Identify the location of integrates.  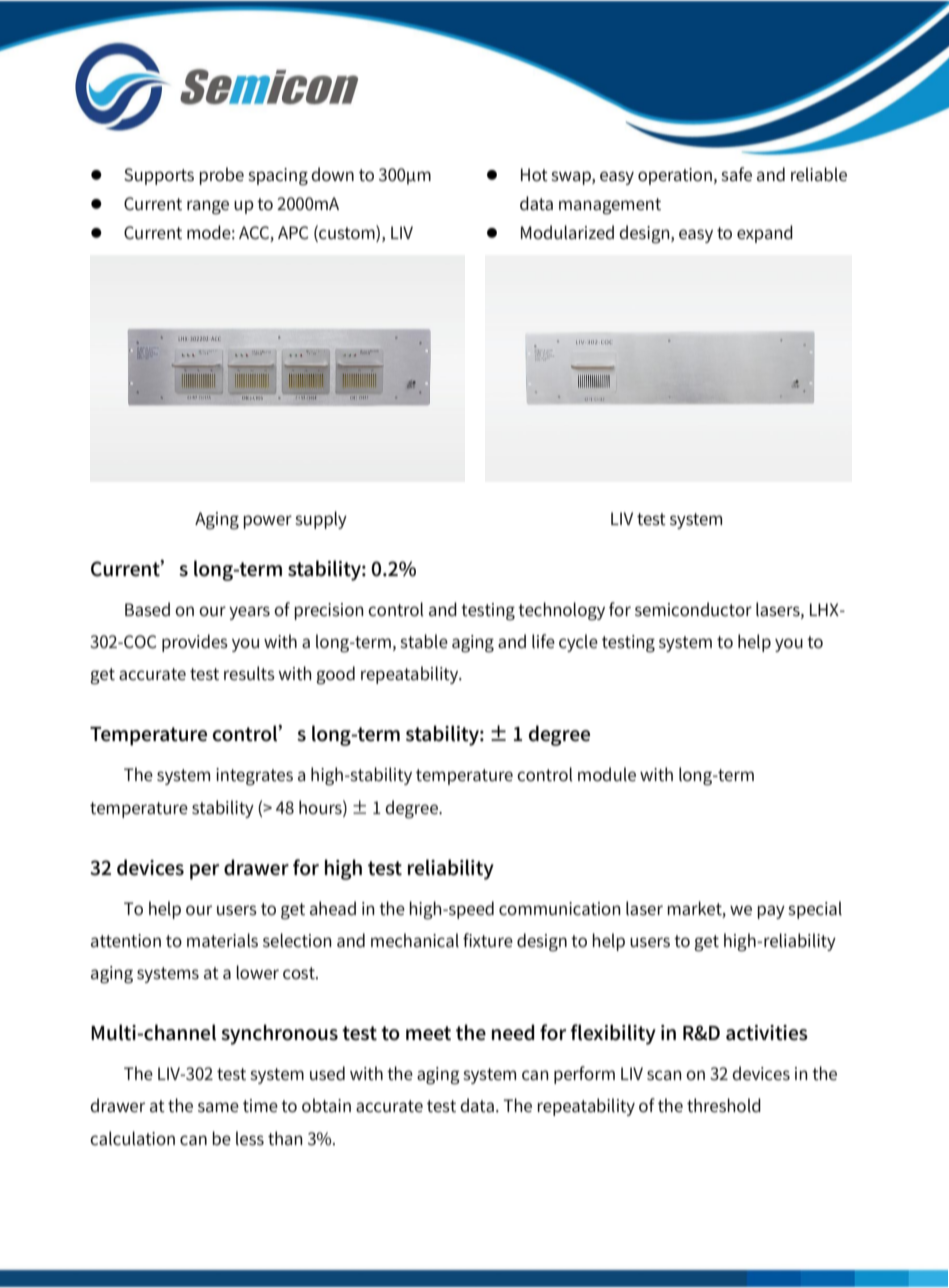
(254, 777).
